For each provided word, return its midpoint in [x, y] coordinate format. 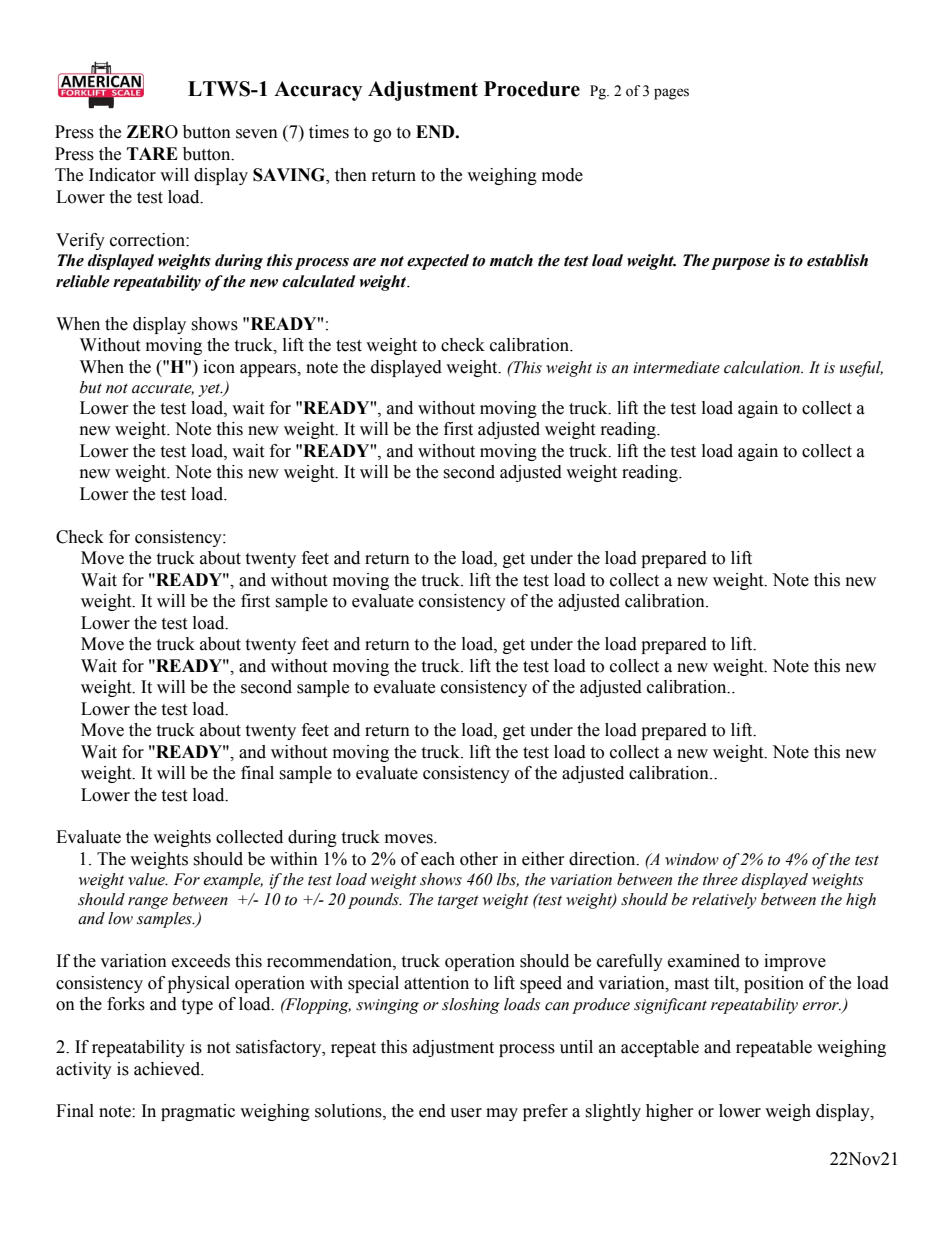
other [479, 859]
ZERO [152, 132]
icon [219, 367]
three [720, 879]
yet [210, 390]
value [147, 879]
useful [861, 369]
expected [438, 262]
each [438, 859]
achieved [168, 1069]
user [466, 1113]
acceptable [660, 1048]
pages [671, 94]
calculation [763, 367]
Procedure [532, 89]
